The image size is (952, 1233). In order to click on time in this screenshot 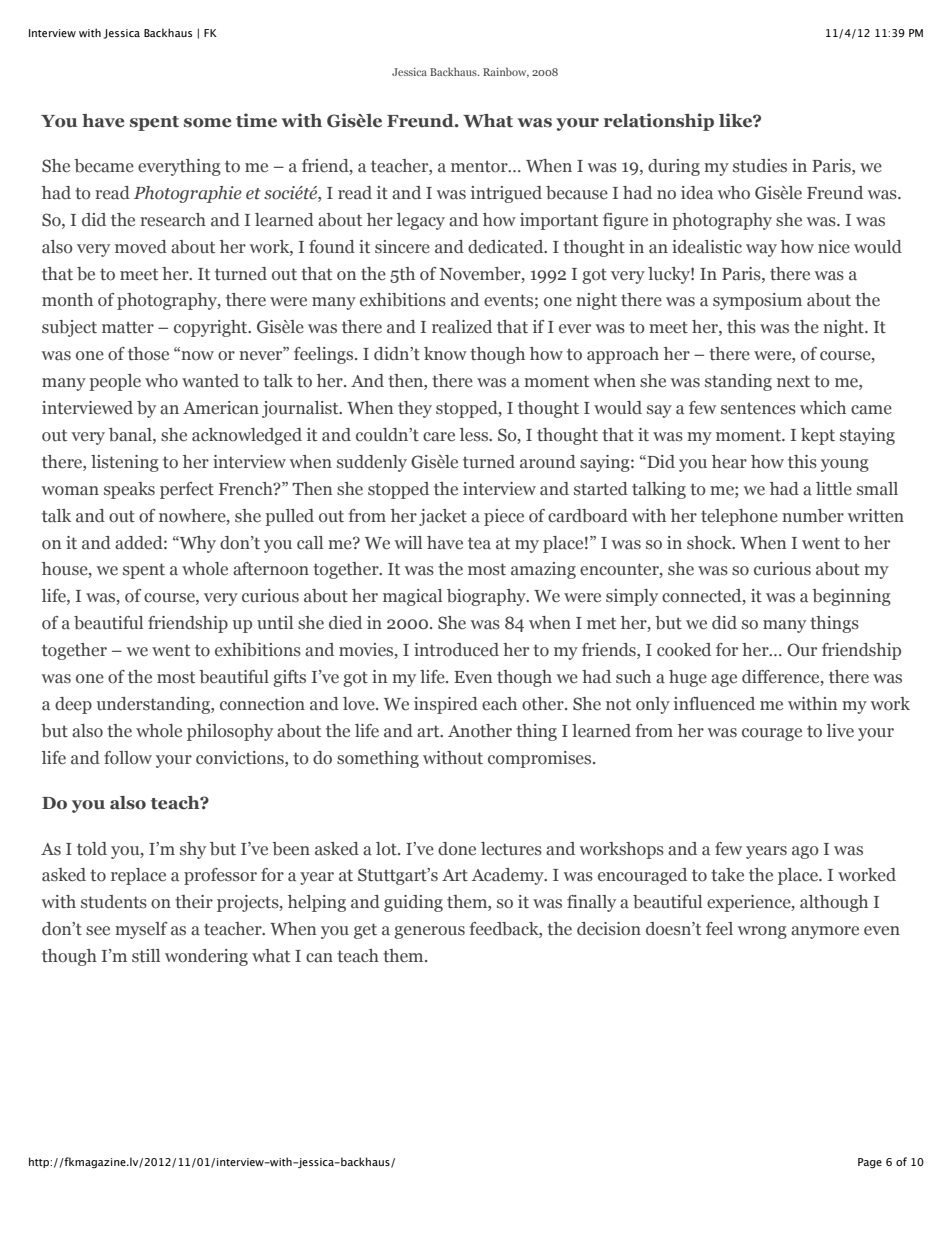, I will do `click(256, 120)`.
